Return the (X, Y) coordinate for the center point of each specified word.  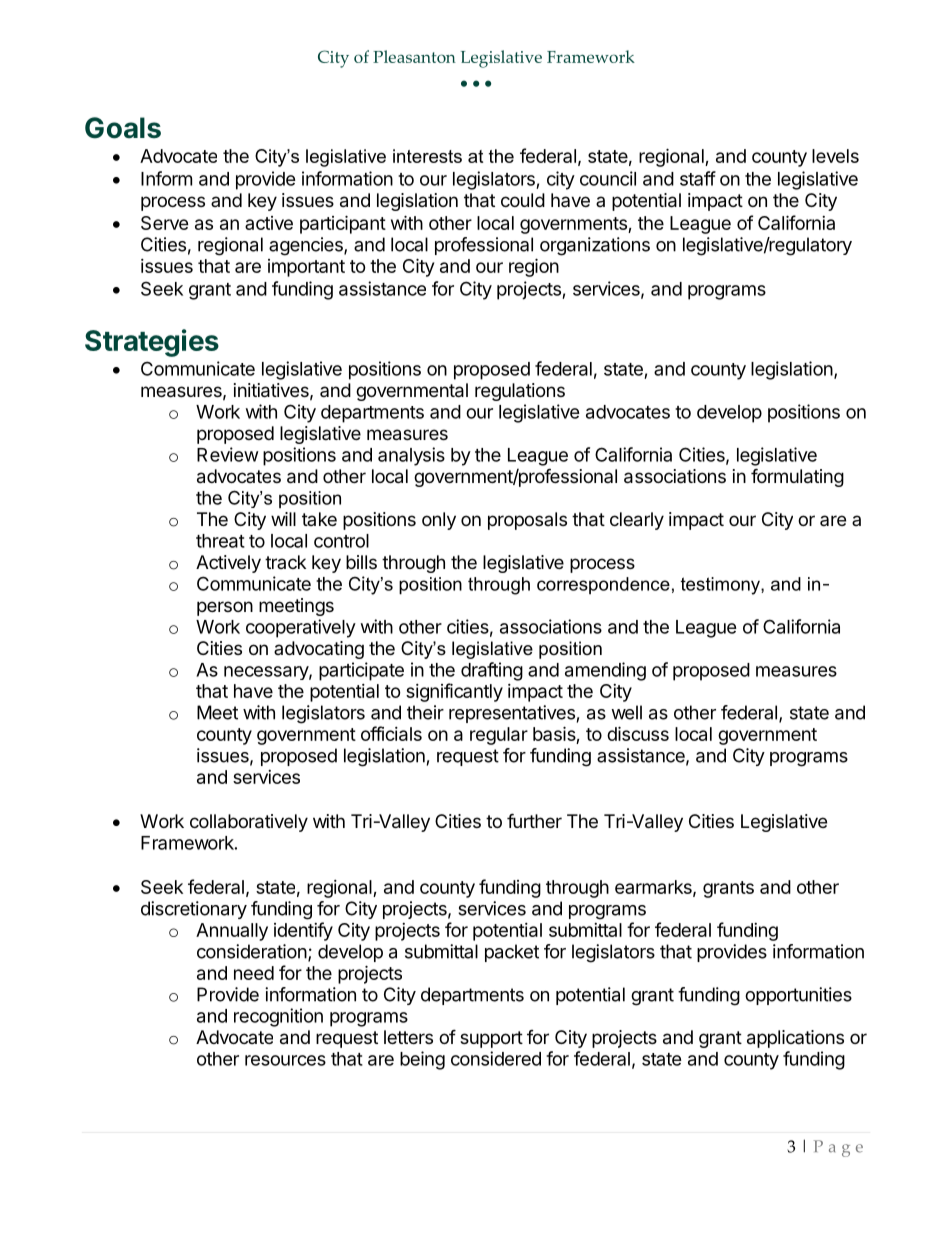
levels (835, 156)
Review (228, 454)
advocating (319, 650)
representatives (512, 714)
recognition (278, 1017)
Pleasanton (414, 56)
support (491, 1039)
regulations (520, 392)
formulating (797, 477)
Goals (123, 128)
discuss (638, 733)
